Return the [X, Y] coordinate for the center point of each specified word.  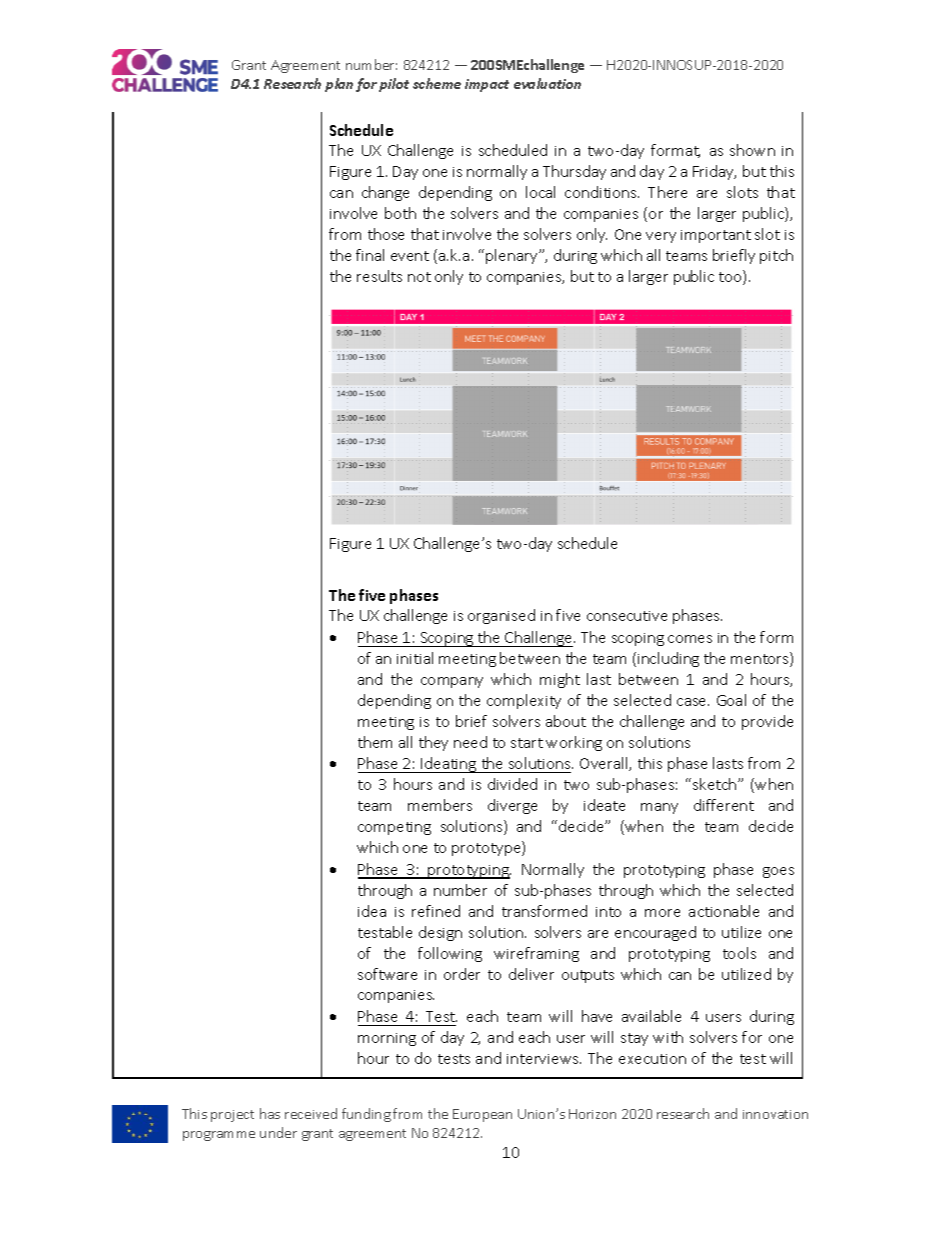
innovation [775, 1114]
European [482, 1115]
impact [487, 85]
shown [752, 150]
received [311, 1113]
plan [339, 85]
